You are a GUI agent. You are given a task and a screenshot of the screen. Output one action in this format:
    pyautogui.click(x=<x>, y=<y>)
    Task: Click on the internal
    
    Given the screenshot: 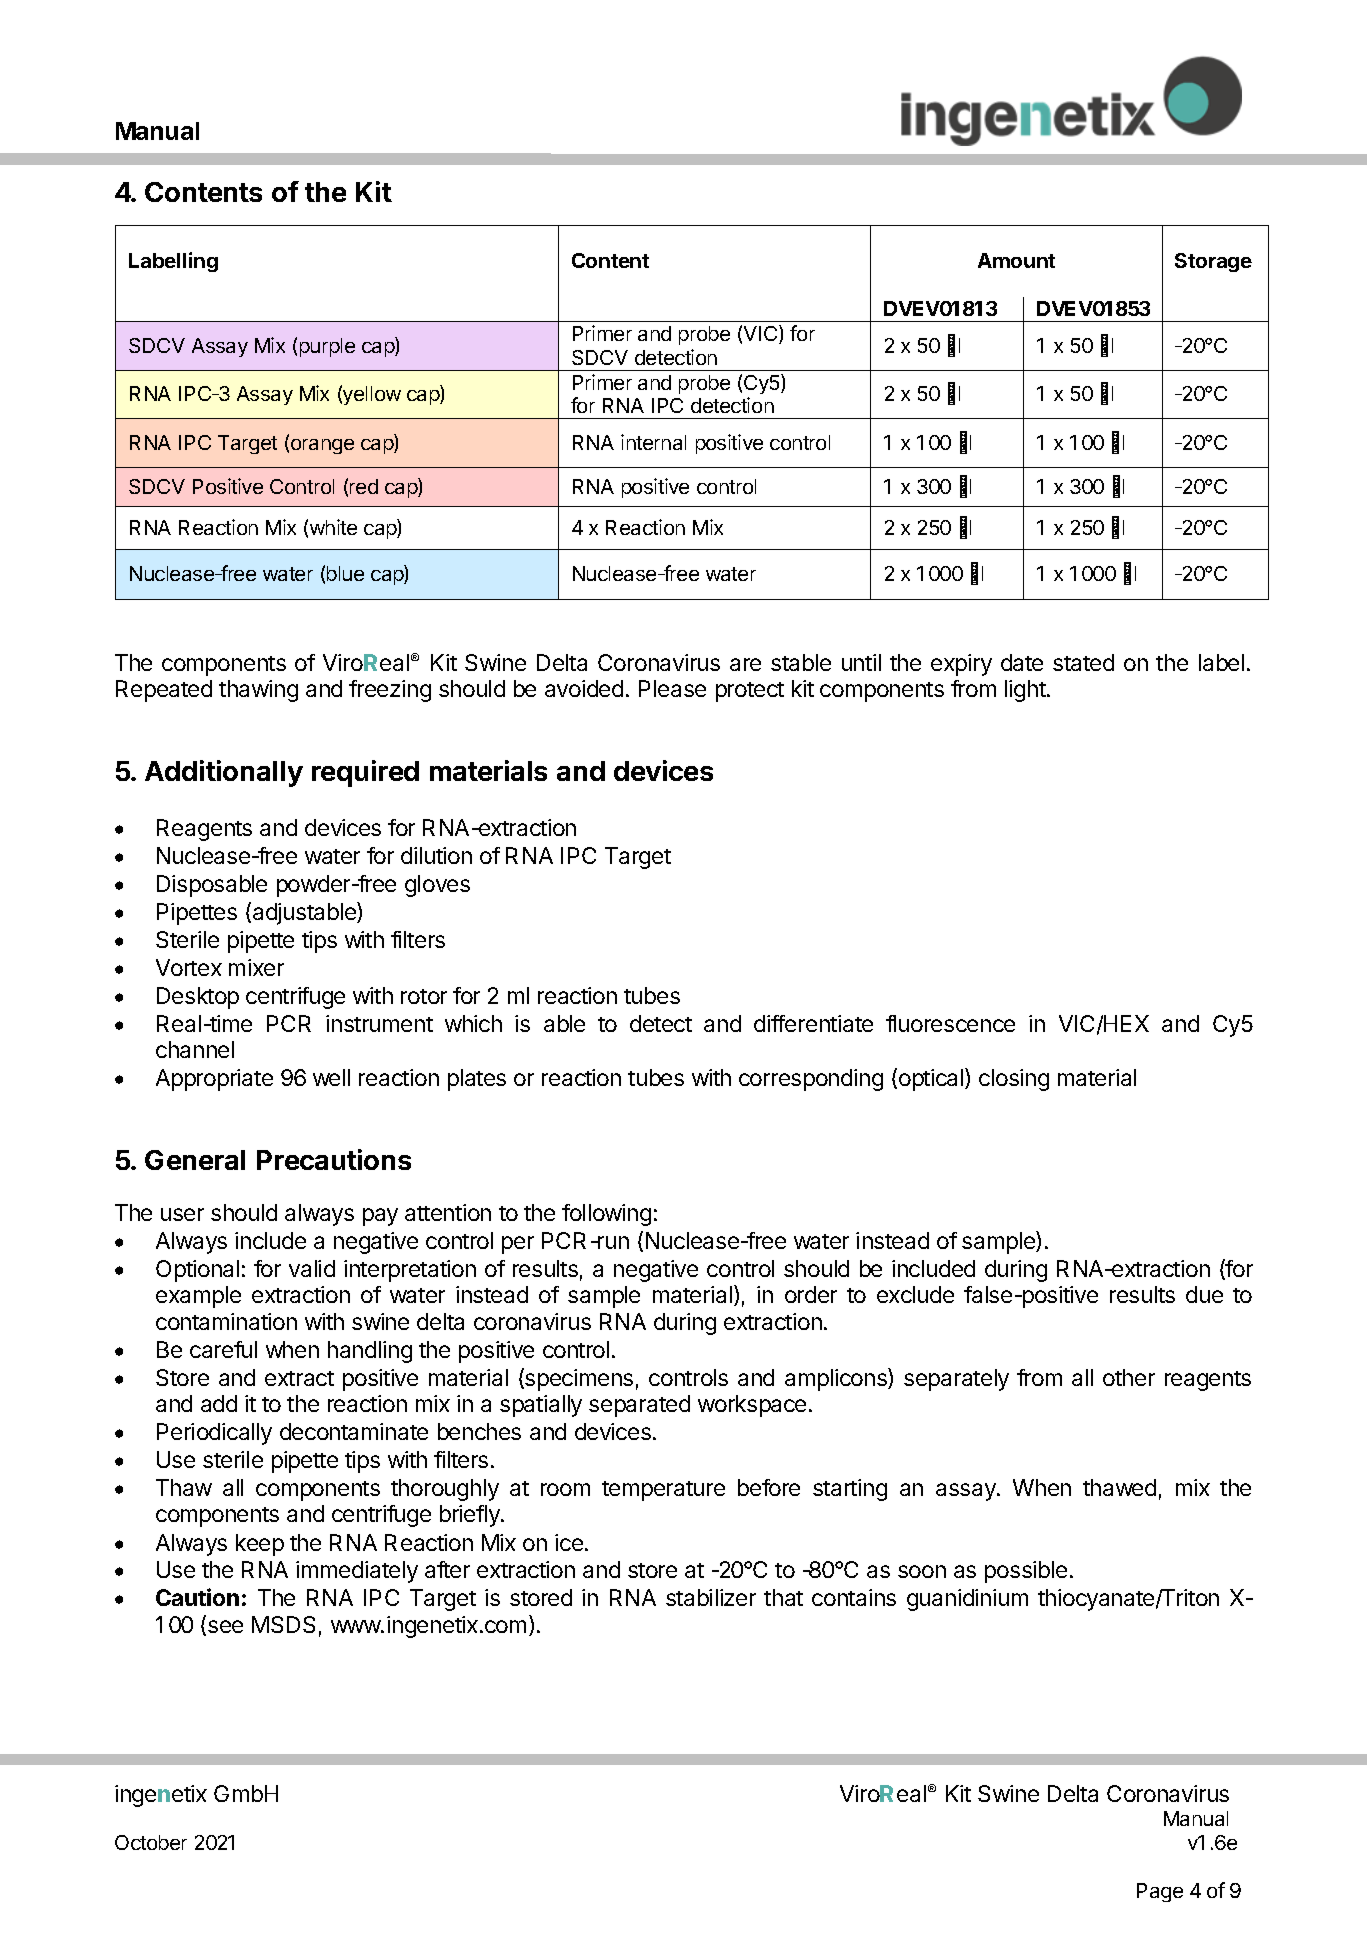 What is the action you would take?
    pyautogui.click(x=653, y=442)
